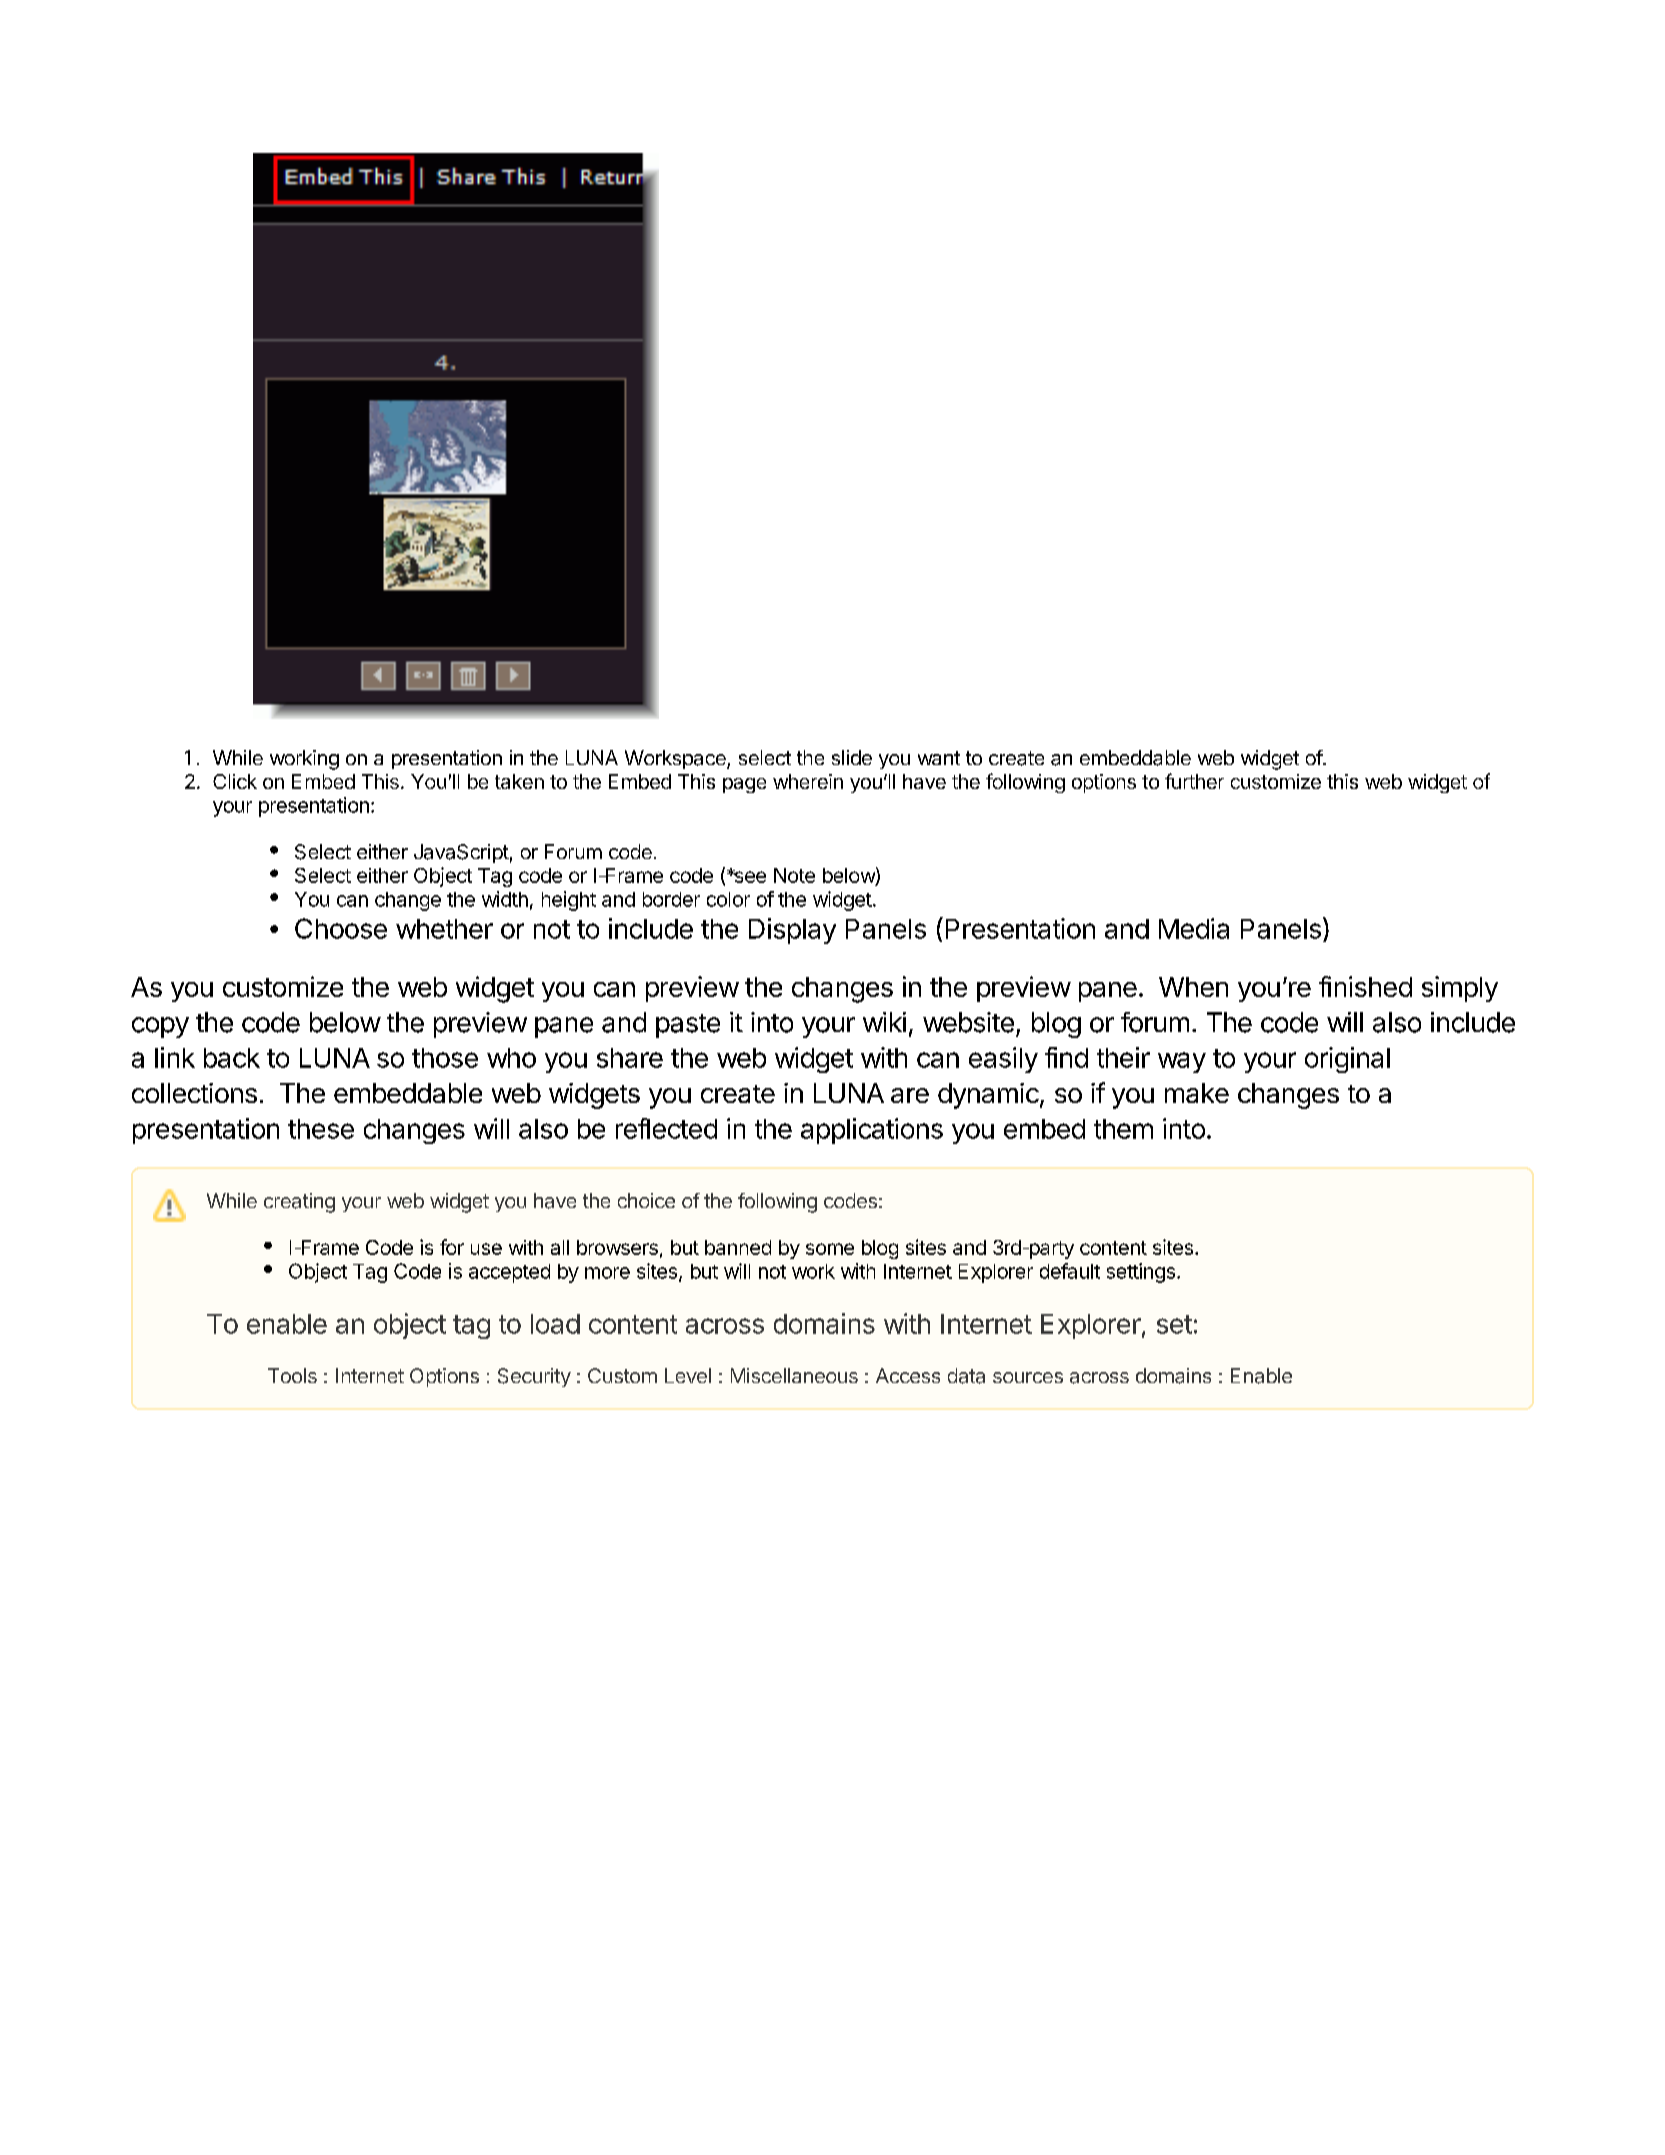  What do you see at coordinates (1123, 1129) in the image?
I see `them` at bounding box center [1123, 1129].
